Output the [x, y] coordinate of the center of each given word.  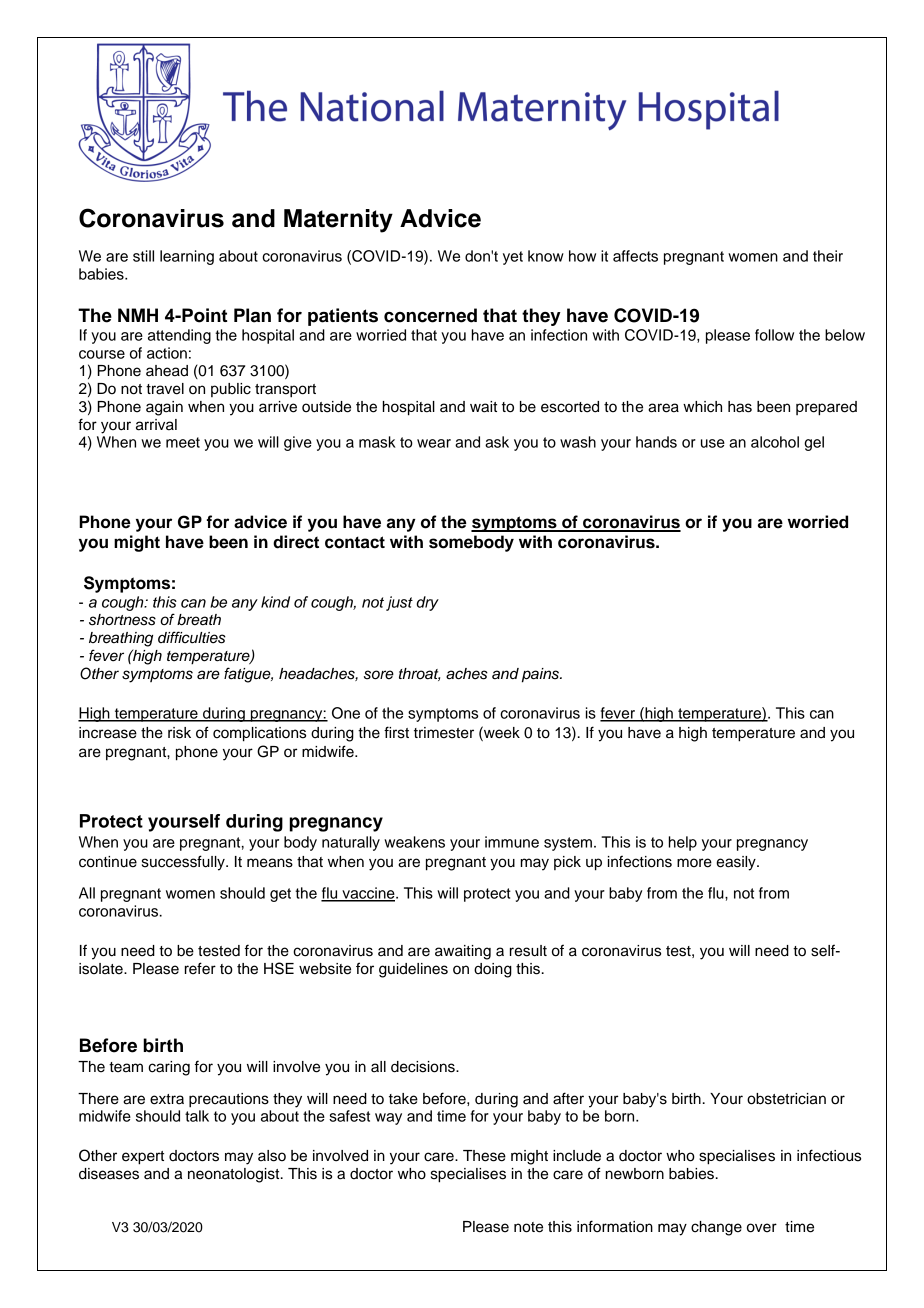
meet [183, 442]
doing [493, 970]
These [484, 1156]
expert [143, 1158]
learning [187, 257]
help [683, 843]
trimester [444, 733]
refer [200, 968]
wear [434, 443]
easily [737, 863]
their [828, 256]
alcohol [775, 442]
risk [179, 733]
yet [513, 258]
